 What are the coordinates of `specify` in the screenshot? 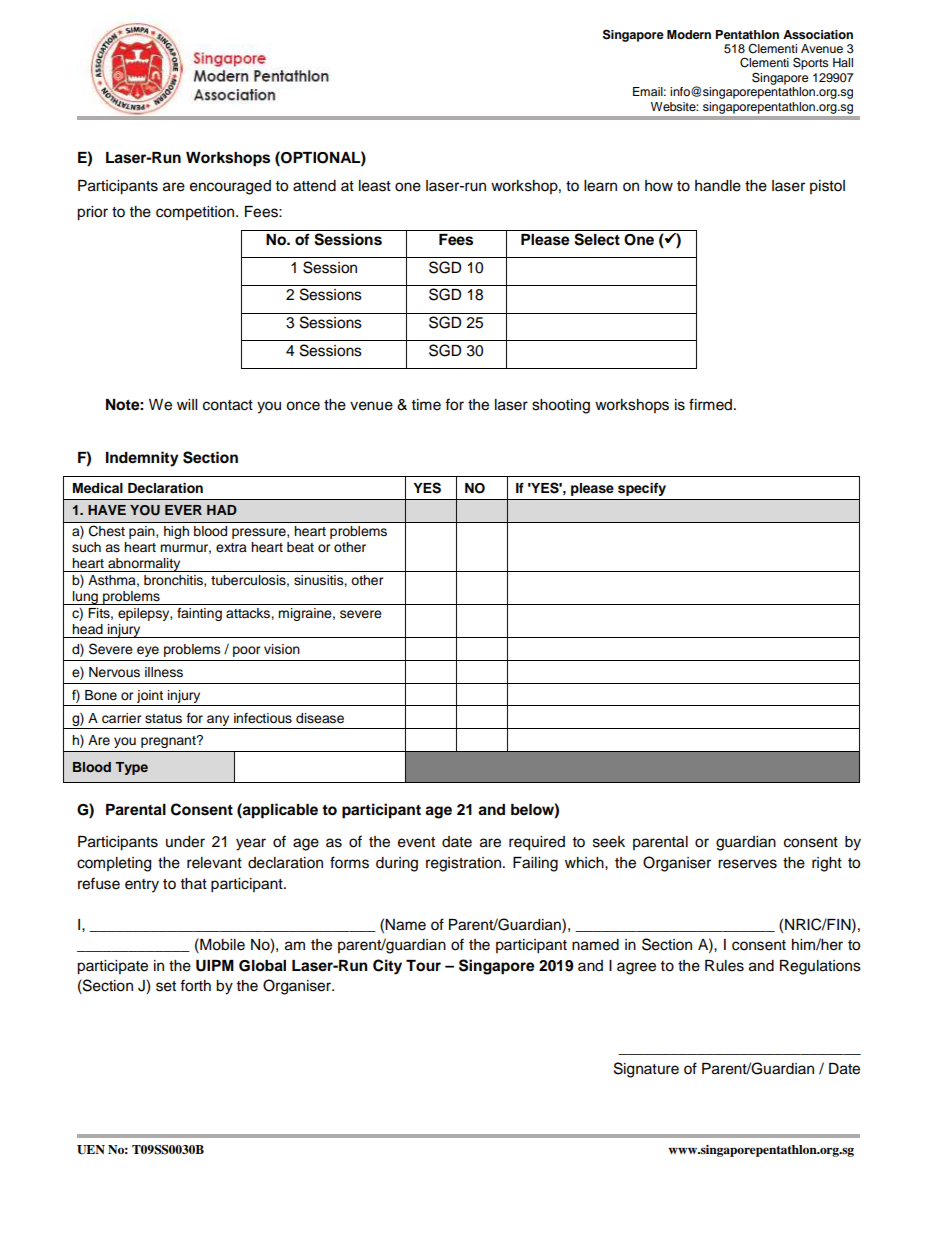 It's located at (642, 489).
